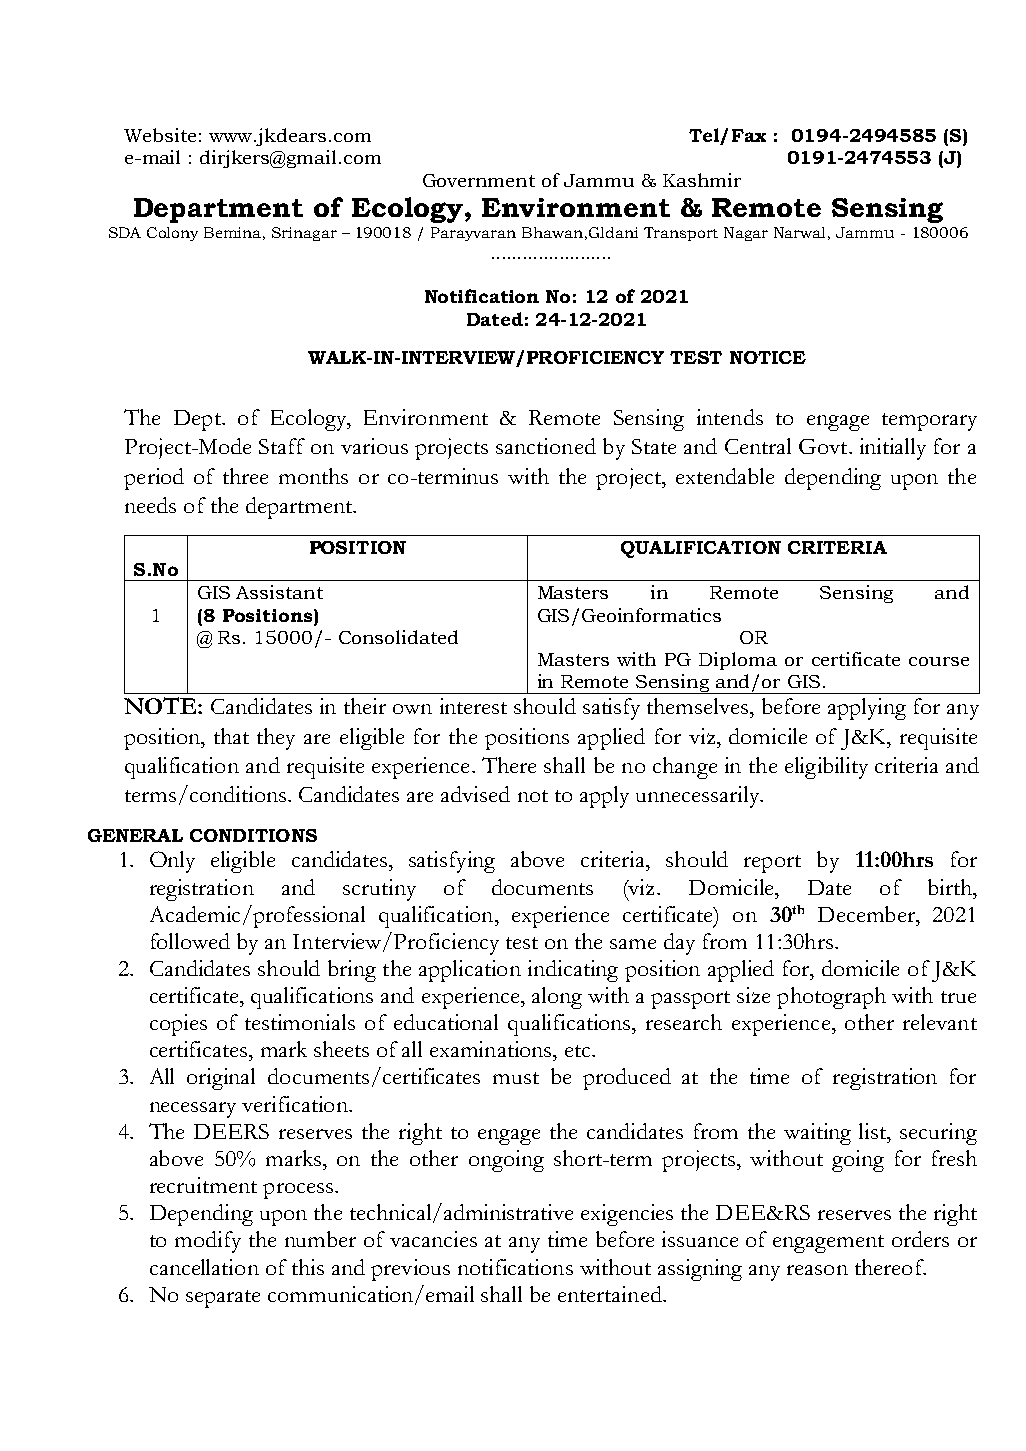 The image size is (1026, 1451). I want to click on interest, so click(473, 706).
